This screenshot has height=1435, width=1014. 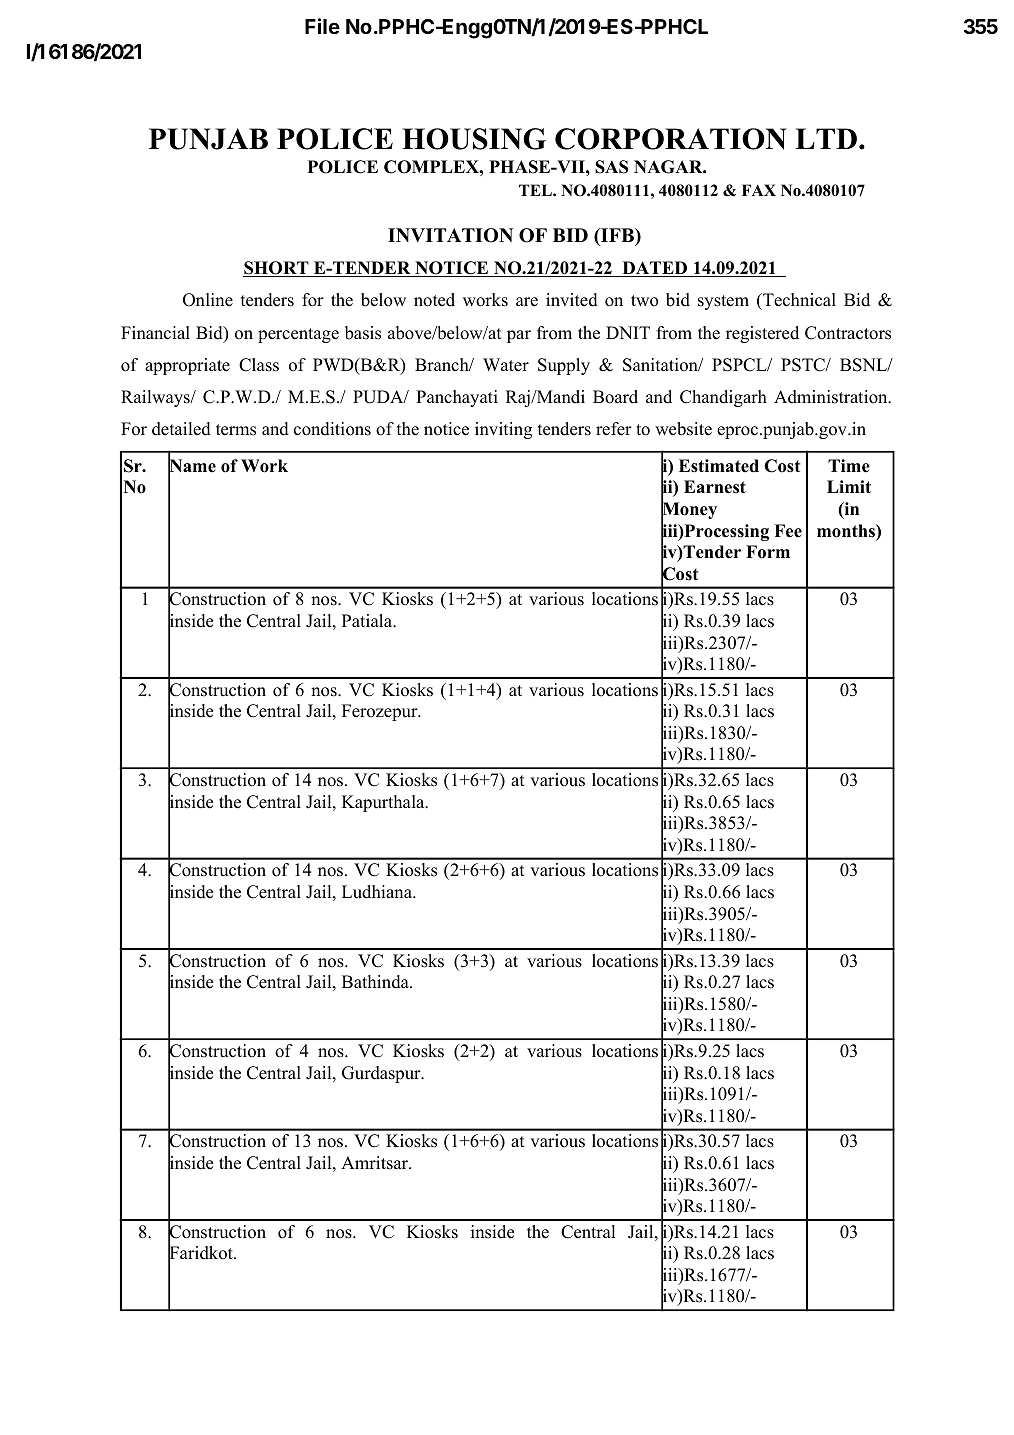 I want to click on SHORT, so click(x=277, y=269).
